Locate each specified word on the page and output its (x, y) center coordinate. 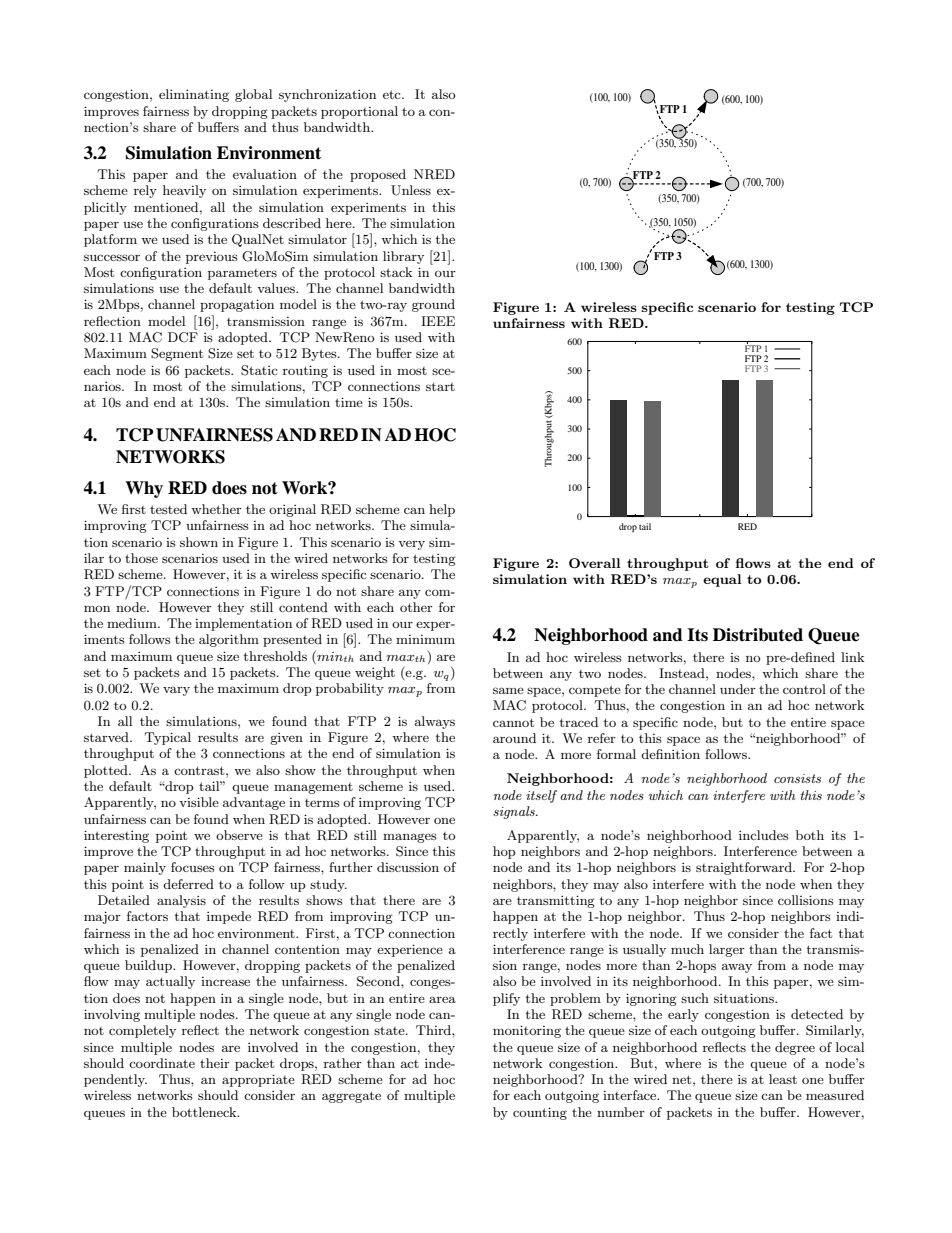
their (215, 1063)
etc (393, 94)
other (416, 607)
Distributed (758, 635)
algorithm (229, 640)
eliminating (194, 95)
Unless (411, 190)
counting (540, 1113)
